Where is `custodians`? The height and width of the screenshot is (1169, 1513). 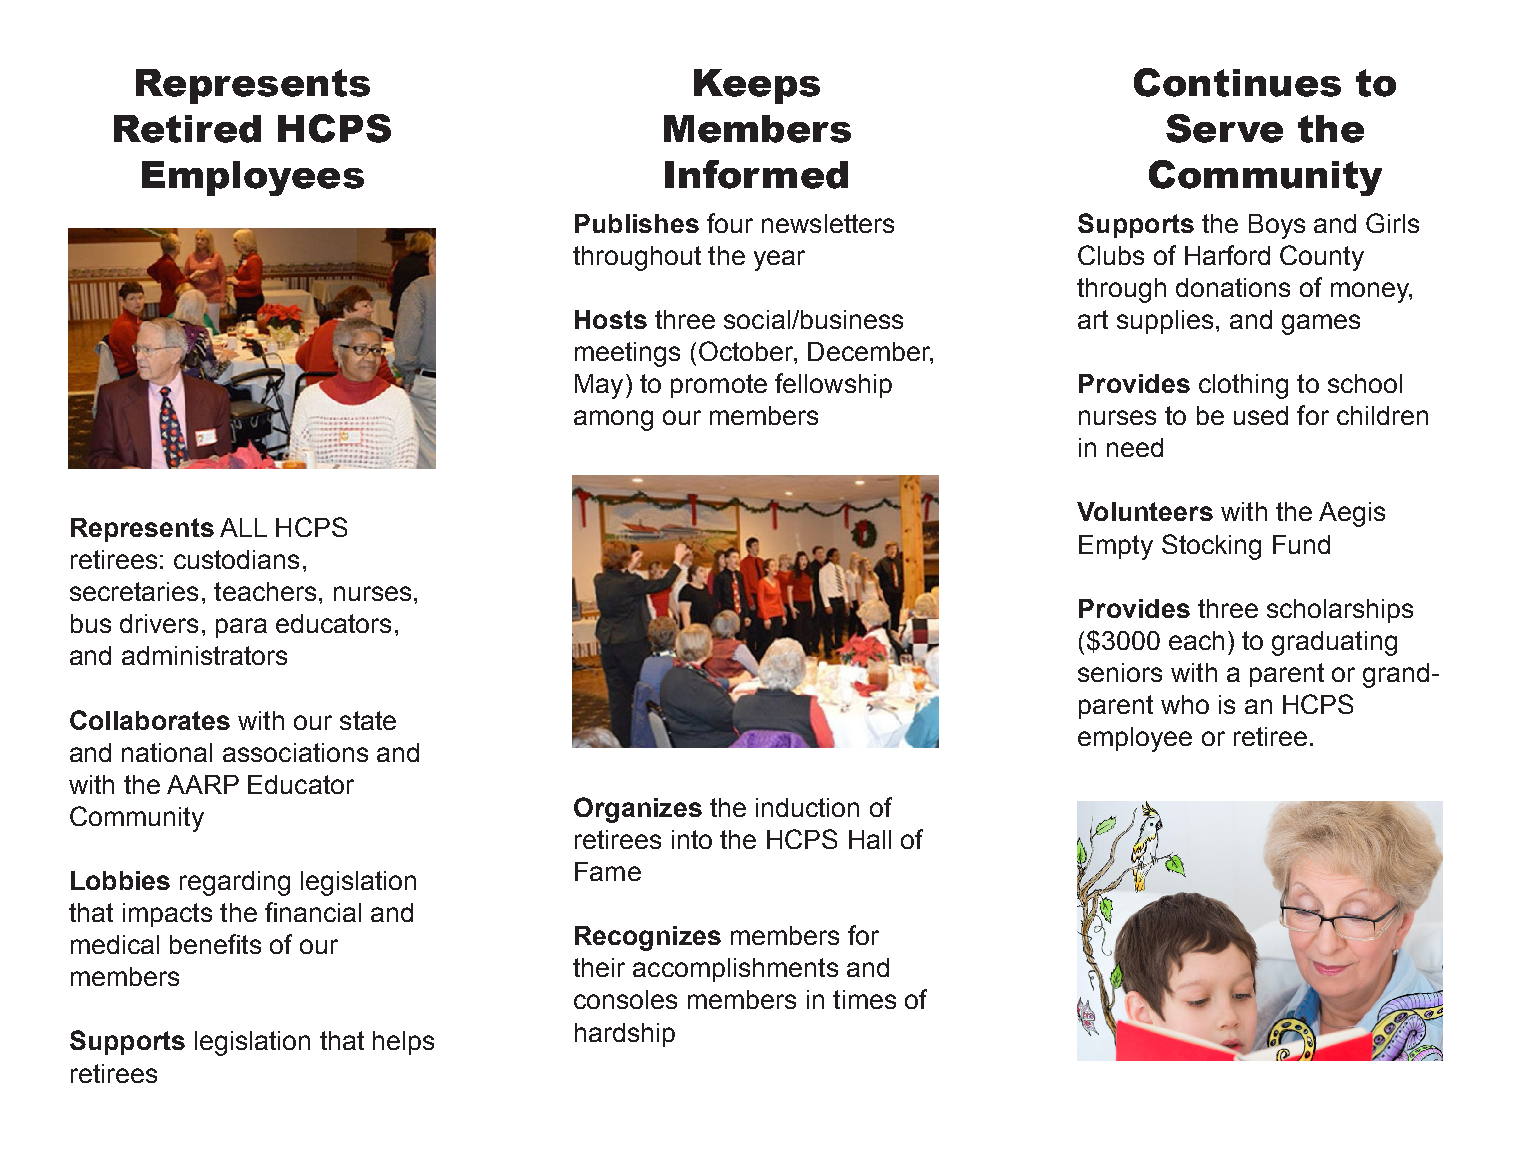 custodians is located at coordinates (236, 559).
